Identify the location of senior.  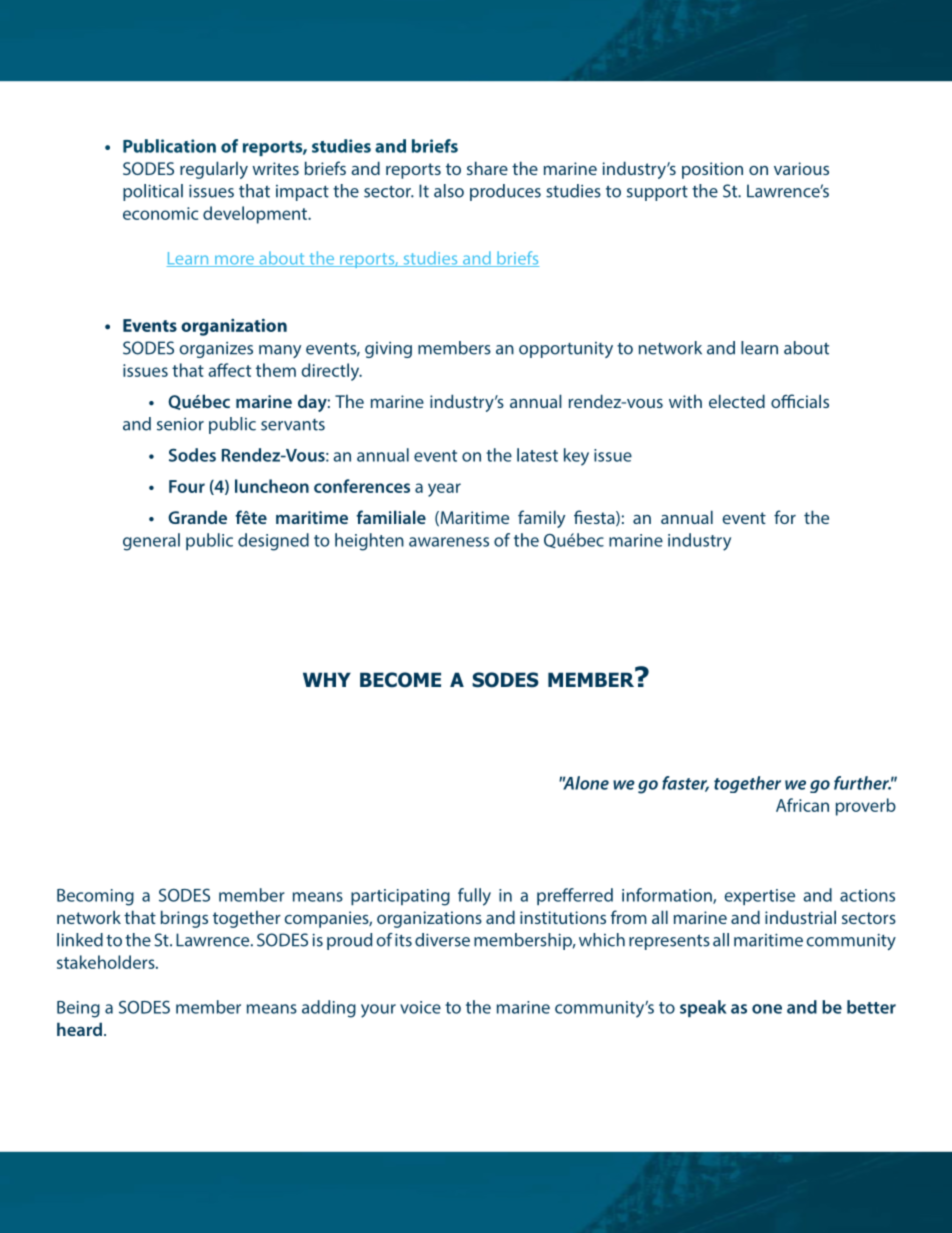
(180, 424).
